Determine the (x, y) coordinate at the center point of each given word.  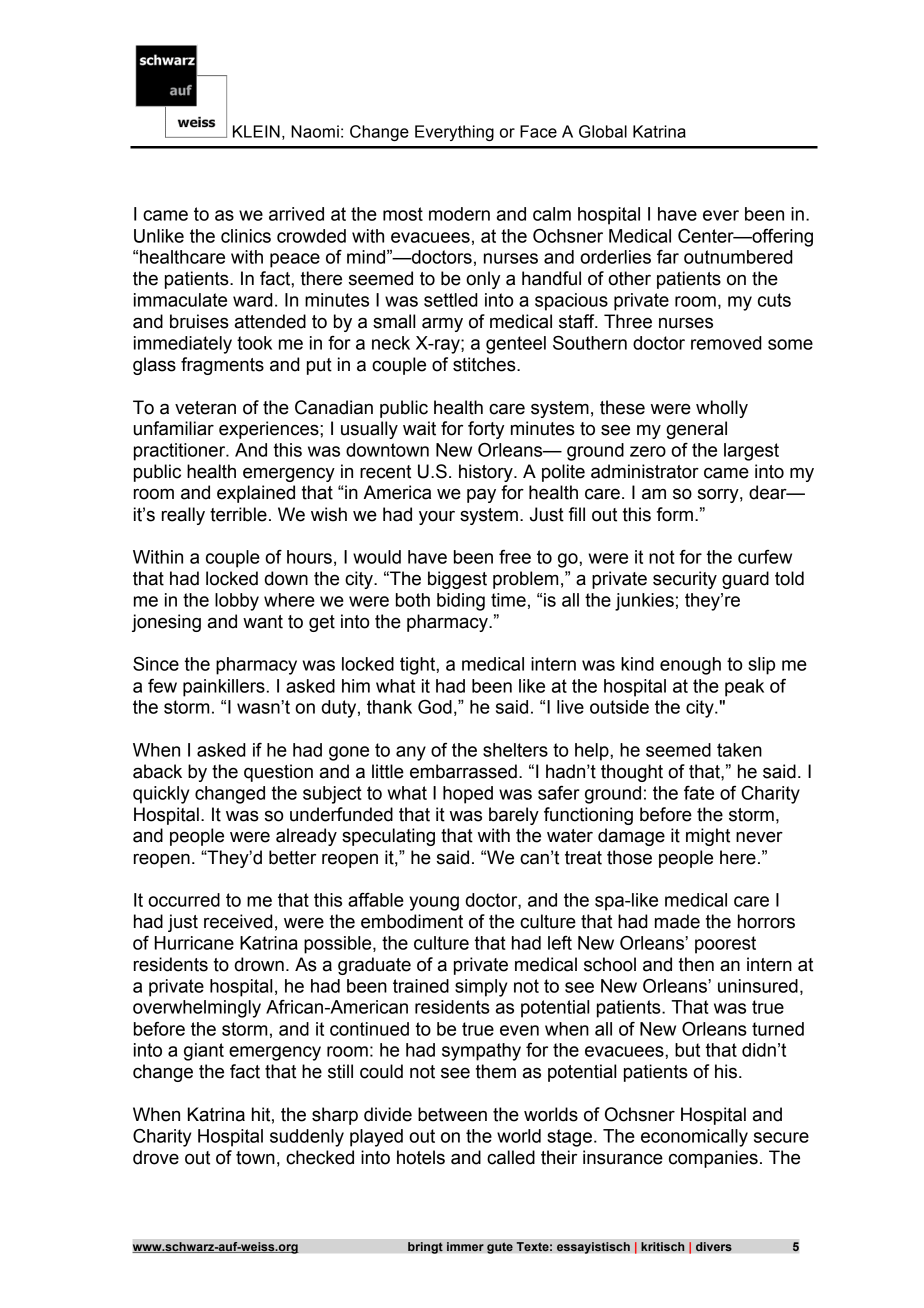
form (675, 514)
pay (481, 495)
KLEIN (256, 131)
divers (714, 1247)
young (434, 903)
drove (156, 1157)
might (708, 837)
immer (465, 1247)
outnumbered (738, 257)
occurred (184, 900)
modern (459, 214)
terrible (238, 514)
